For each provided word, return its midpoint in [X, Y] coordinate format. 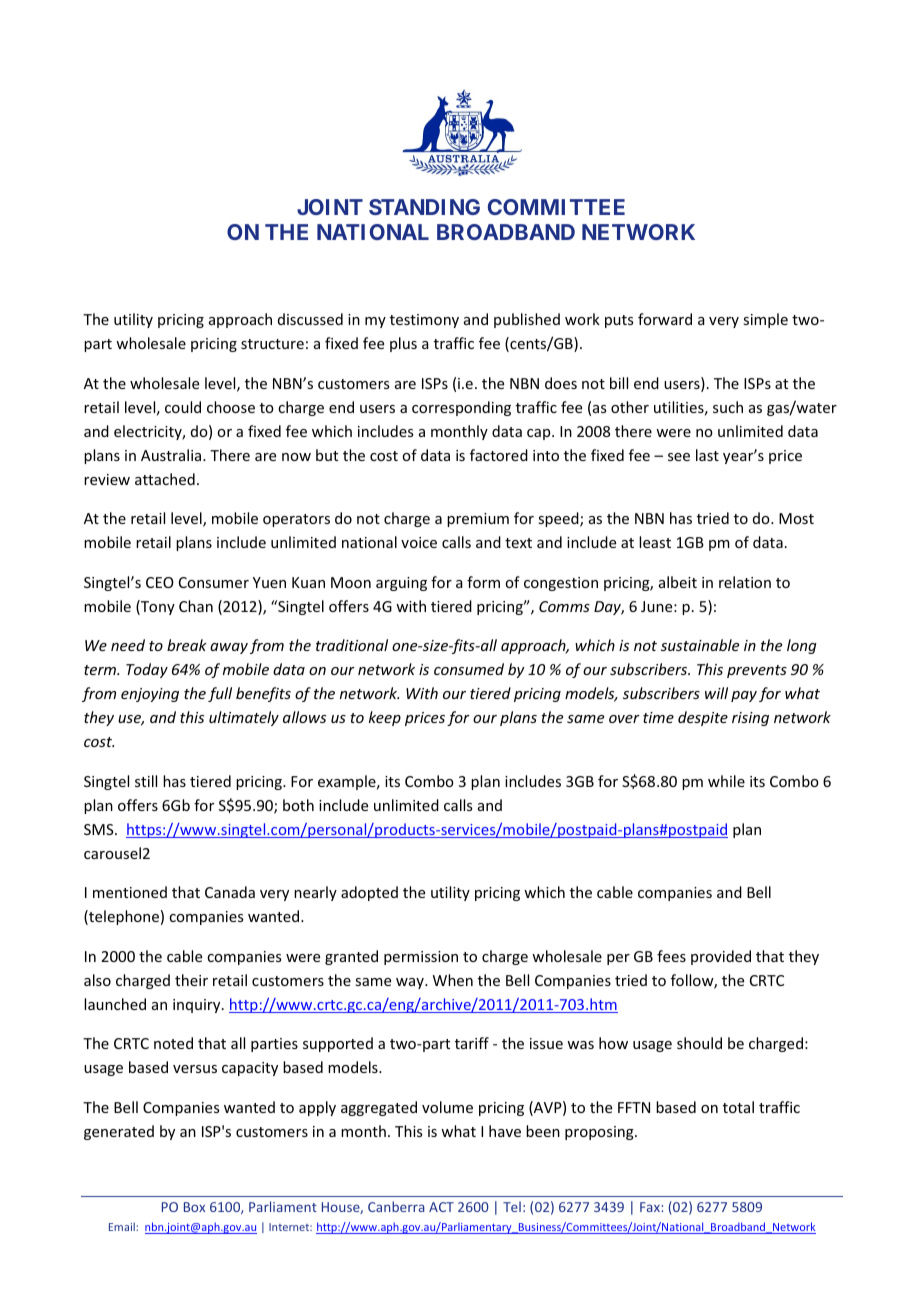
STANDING [424, 207]
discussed [310, 319]
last [707, 455]
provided [721, 957]
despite [703, 718]
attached [165, 479]
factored [499, 455]
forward [665, 319]
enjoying [150, 695]
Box [194, 1207]
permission [421, 958]
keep [385, 718]
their [191, 980]
